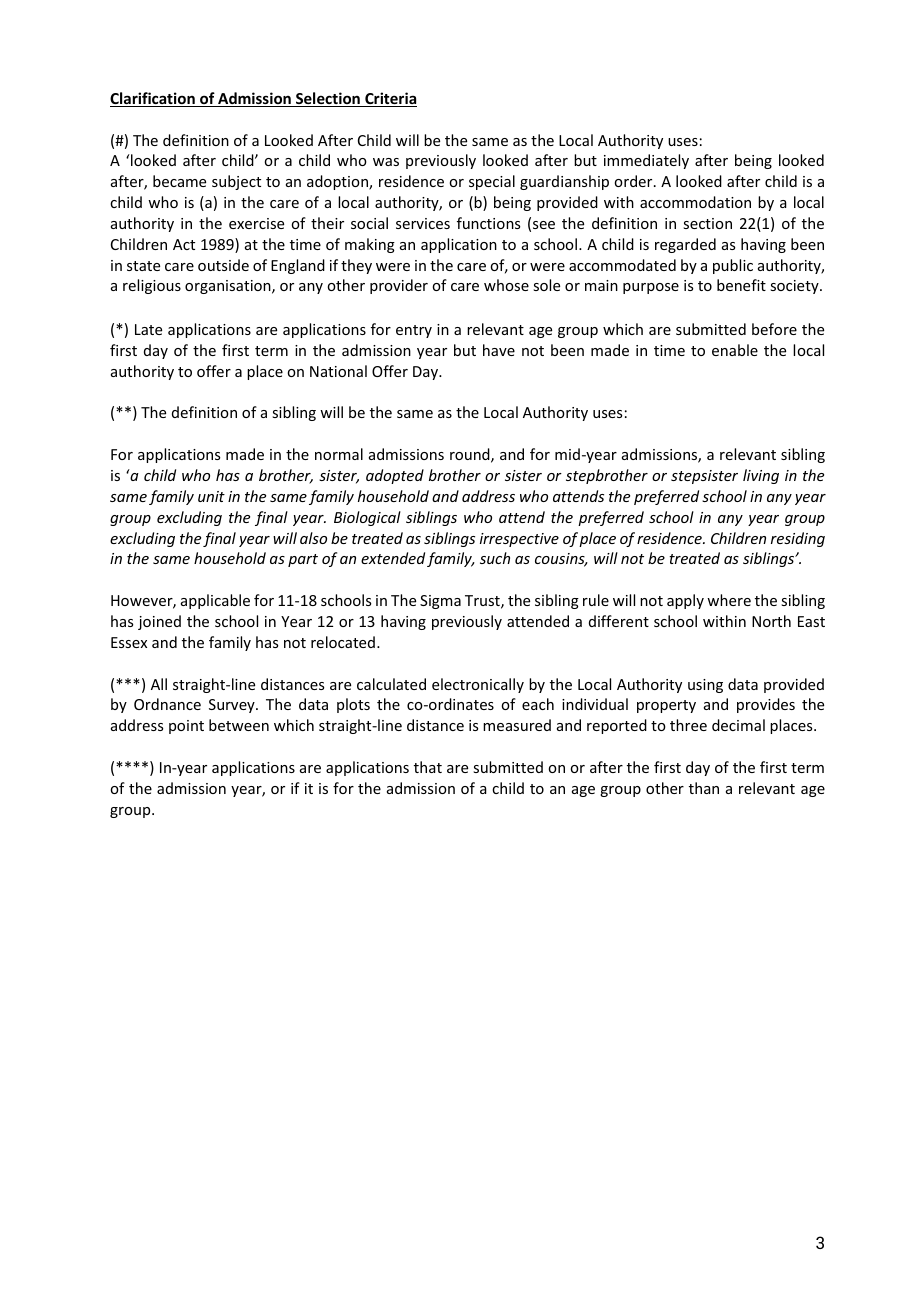 Image resolution: width=924 pixels, height=1308 pixels. I want to click on point, so click(186, 727).
